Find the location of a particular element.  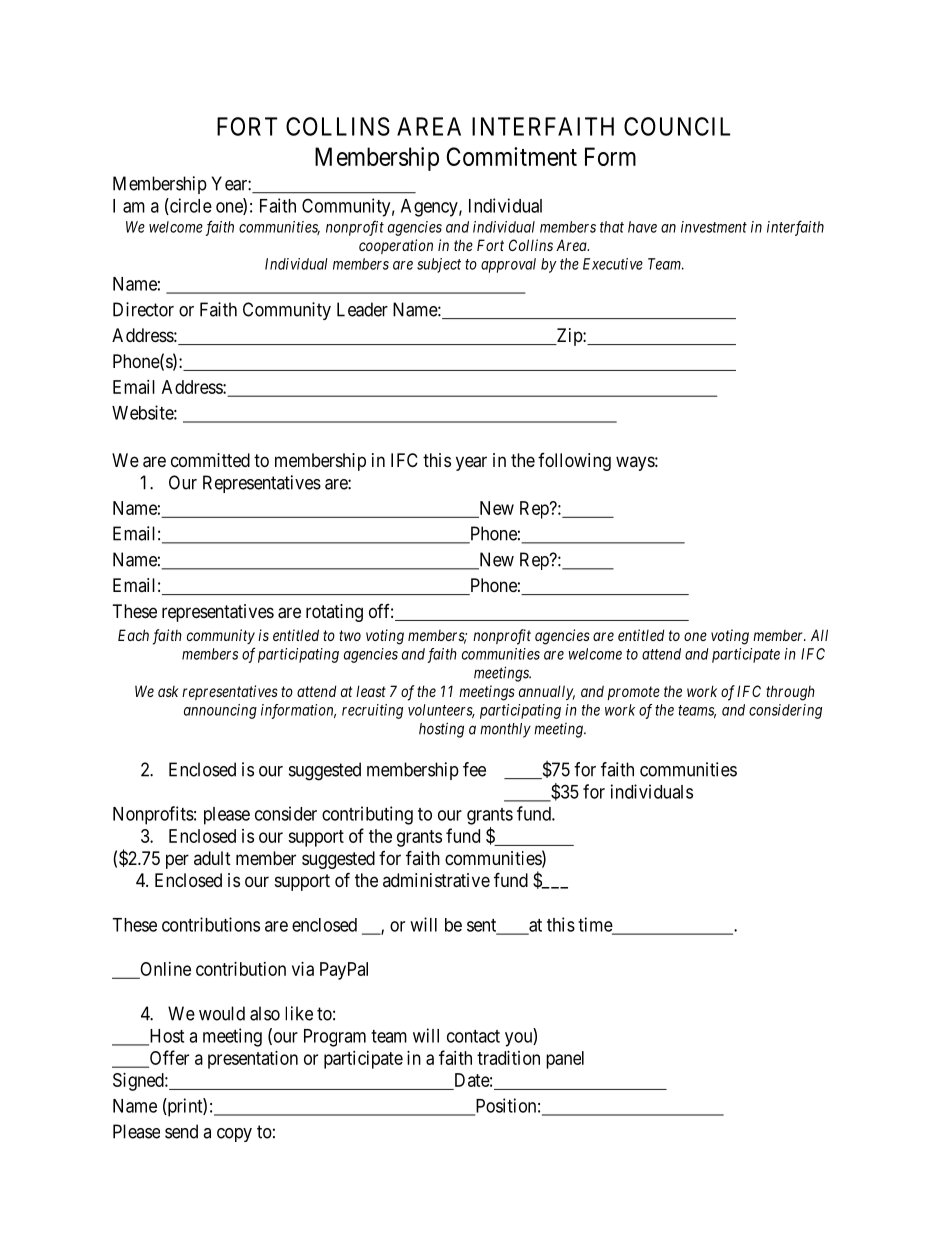

copy is located at coordinates (234, 1135).
